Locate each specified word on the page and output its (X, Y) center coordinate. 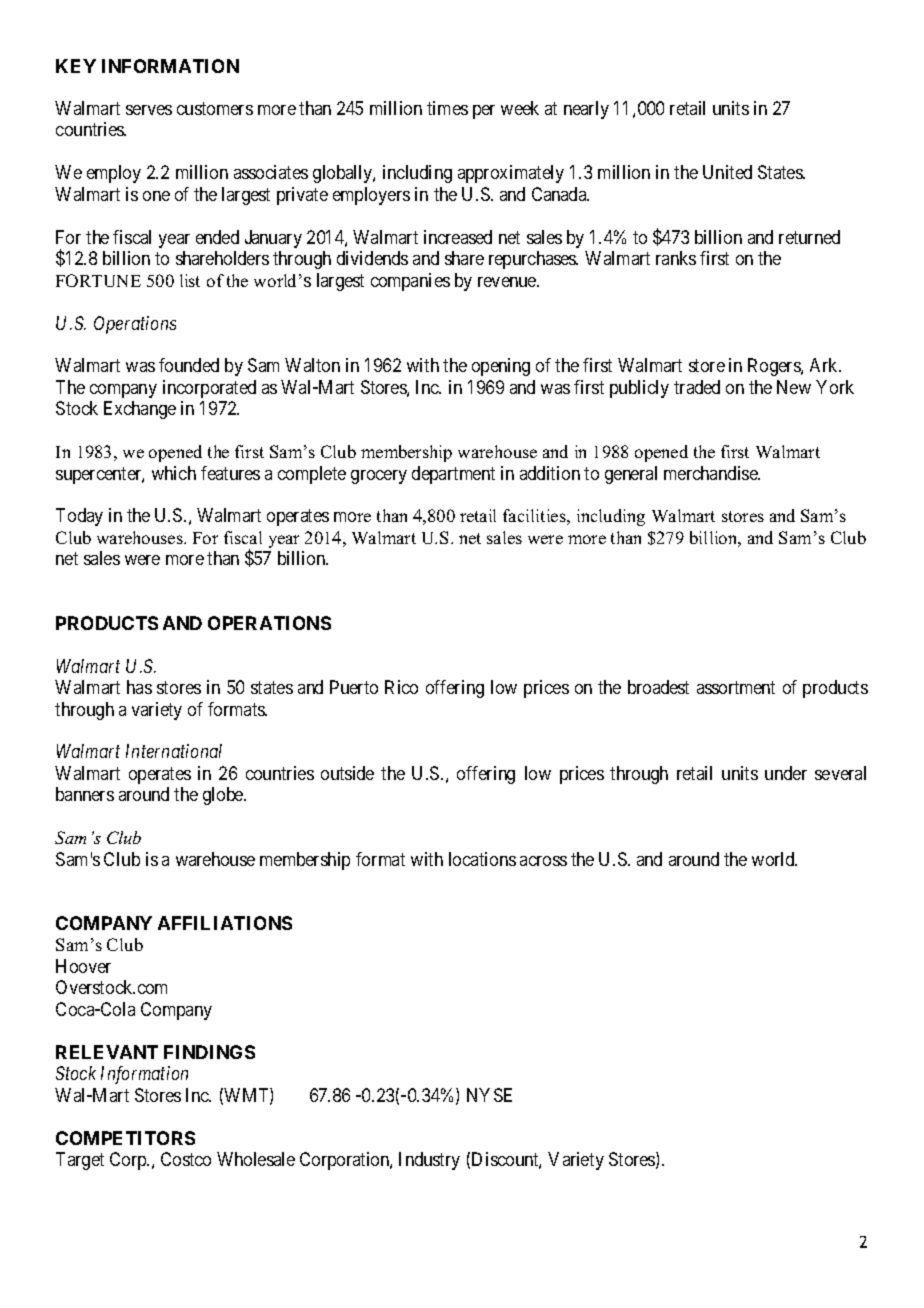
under (786, 773)
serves (149, 110)
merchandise (712, 473)
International (174, 751)
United (727, 172)
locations (482, 859)
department (453, 475)
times (447, 108)
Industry (429, 1161)
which (174, 473)
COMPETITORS (125, 1138)
